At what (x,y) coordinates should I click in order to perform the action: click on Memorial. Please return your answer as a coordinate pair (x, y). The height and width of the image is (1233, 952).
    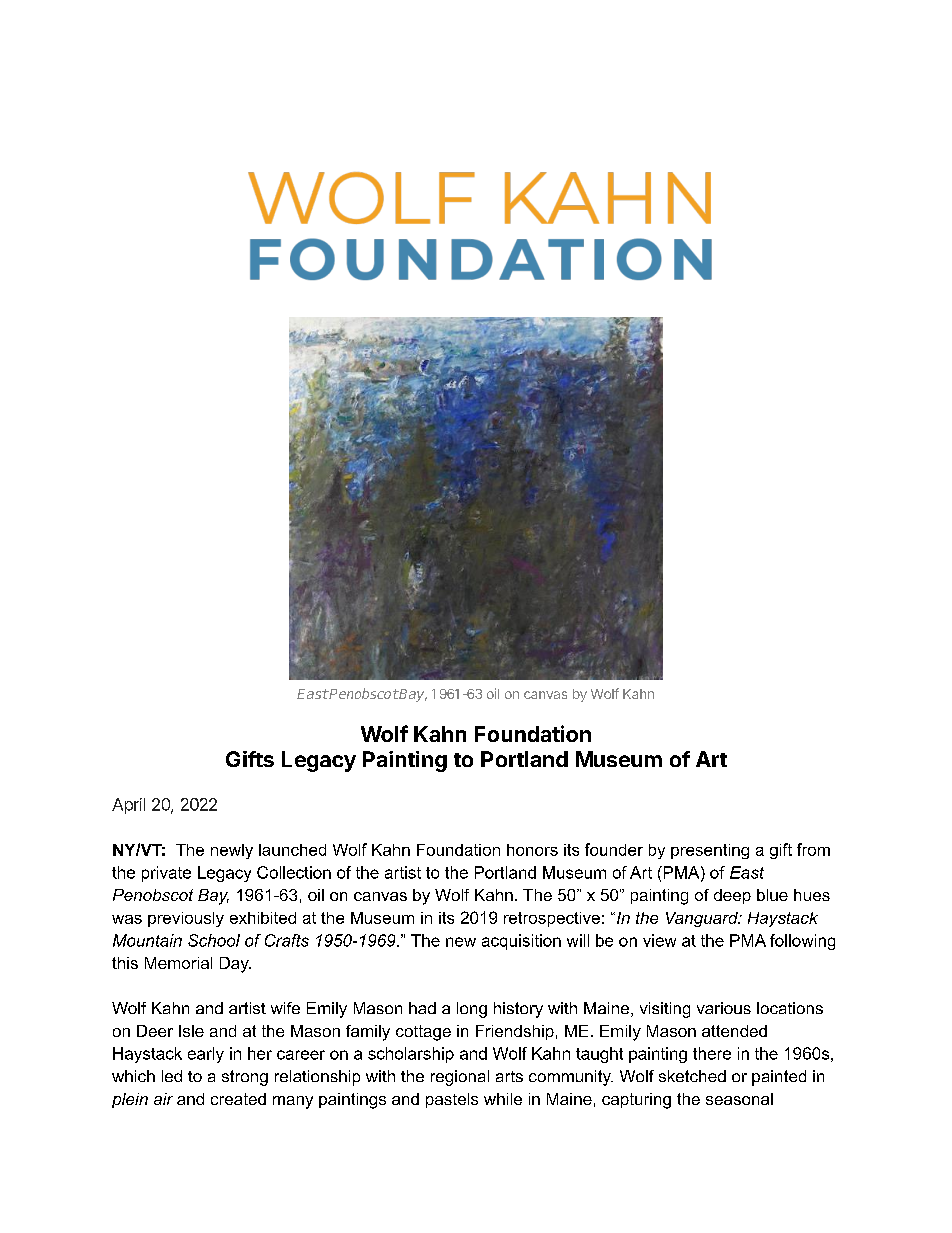
    Looking at the image, I should click on (178, 963).
